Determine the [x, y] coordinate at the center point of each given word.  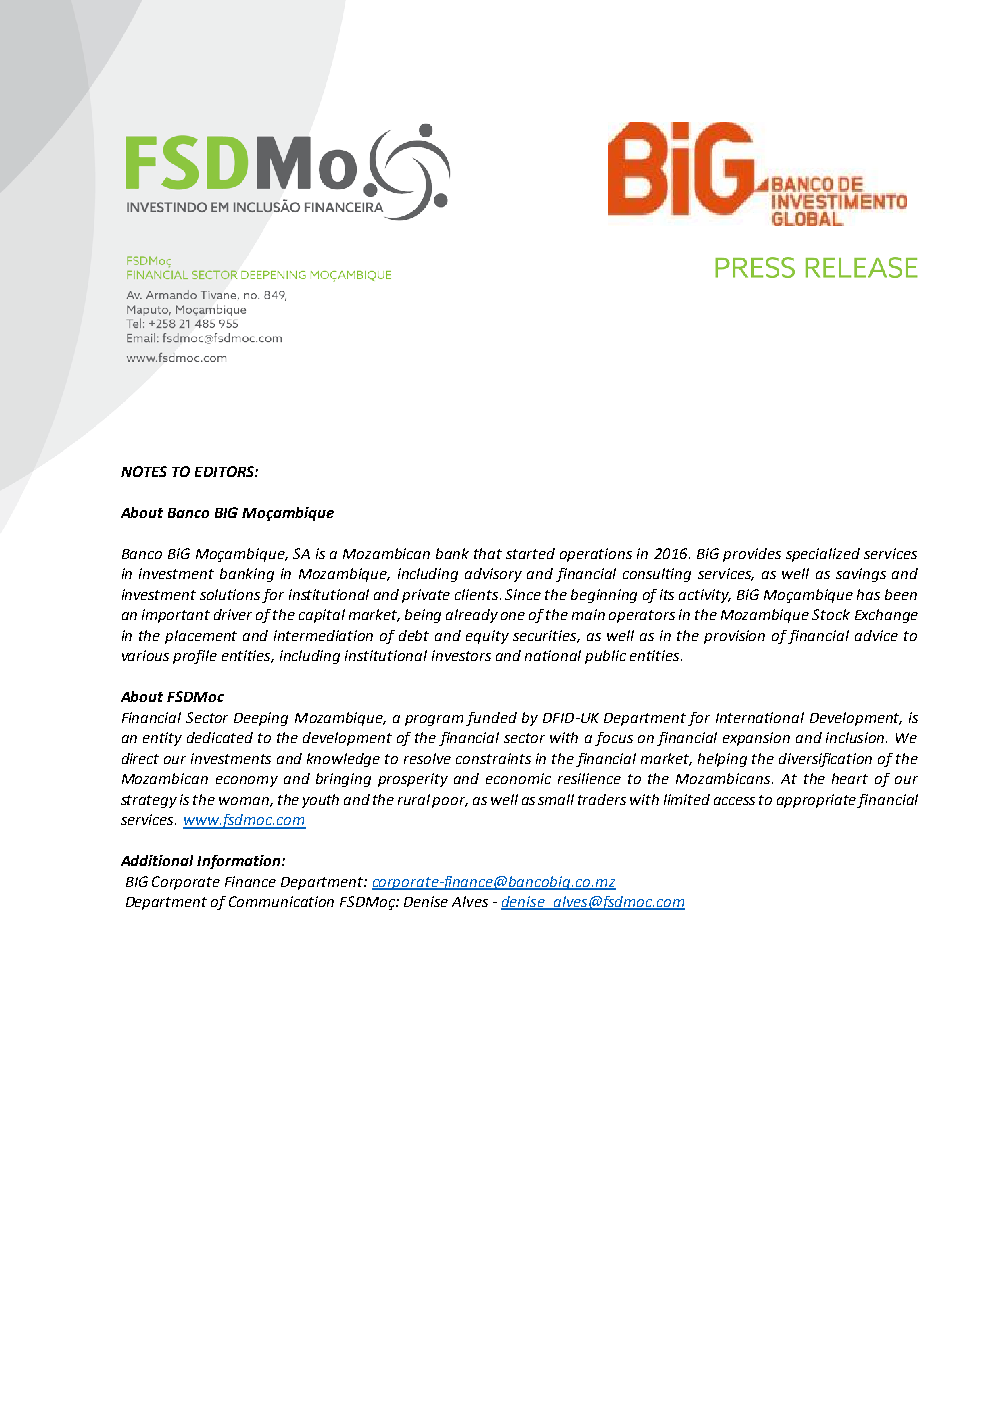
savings [861, 575]
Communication [281, 901]
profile [195, 657]
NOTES [144, 471]
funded [491, 719]
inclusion [856, 737]
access [734, 801]
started [530, 553]
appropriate [817, 801]
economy [247, 781]
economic [518, 778]
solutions [230, 594]
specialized [823, 555]
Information [238, 862]
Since [523, 594]
